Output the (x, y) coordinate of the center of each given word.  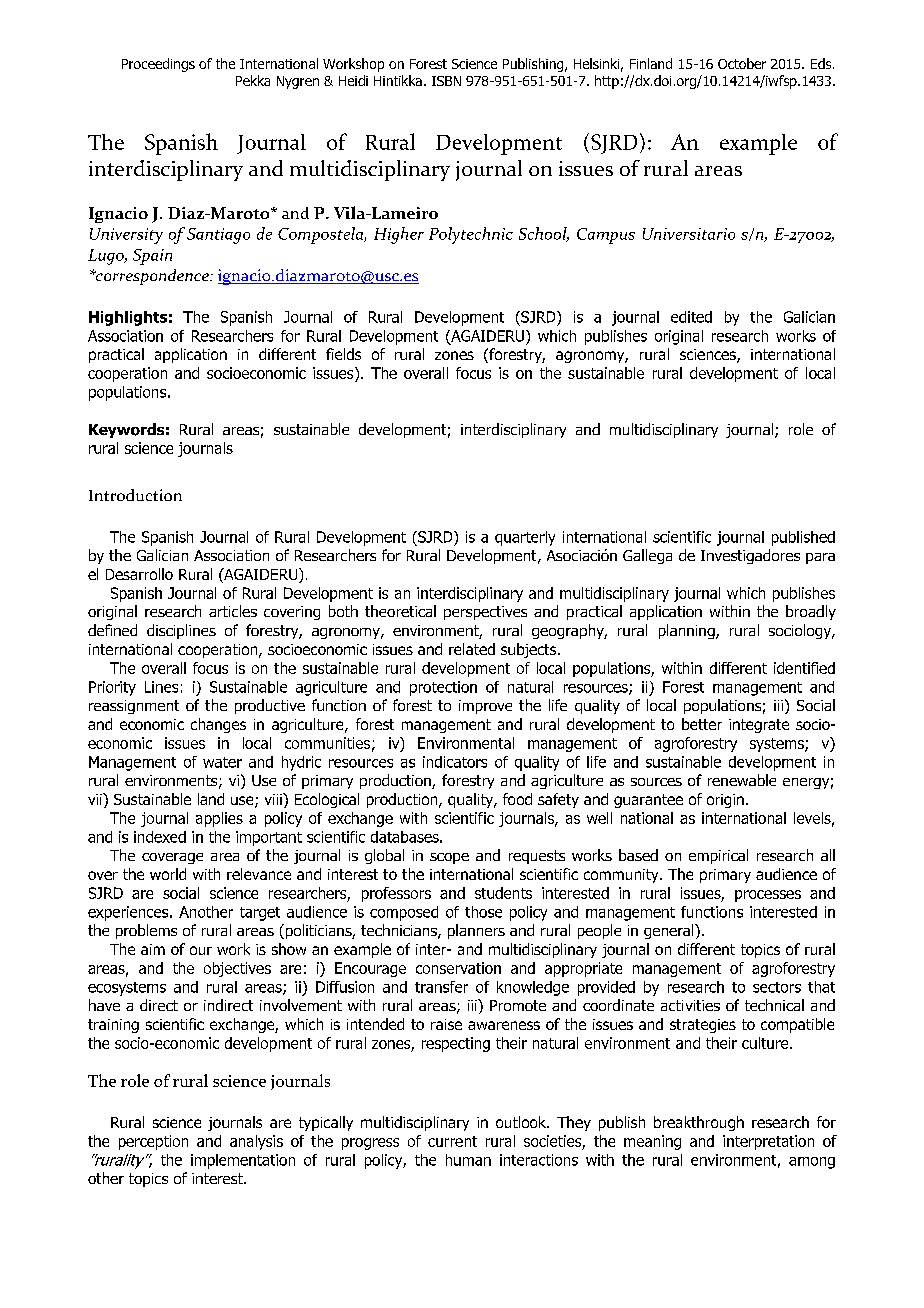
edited (691, 317)
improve (485, 707)
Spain (152, 257)
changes (218, 725)
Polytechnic (471, 235)
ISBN (446, 81)
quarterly (525, 538)
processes (768, 896)
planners (476, 931)
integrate (759, 726)
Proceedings (158, 65)
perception (153, 1142)
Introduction (135, 495)
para (820, 558)
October (742, 63)
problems (146, 931)
